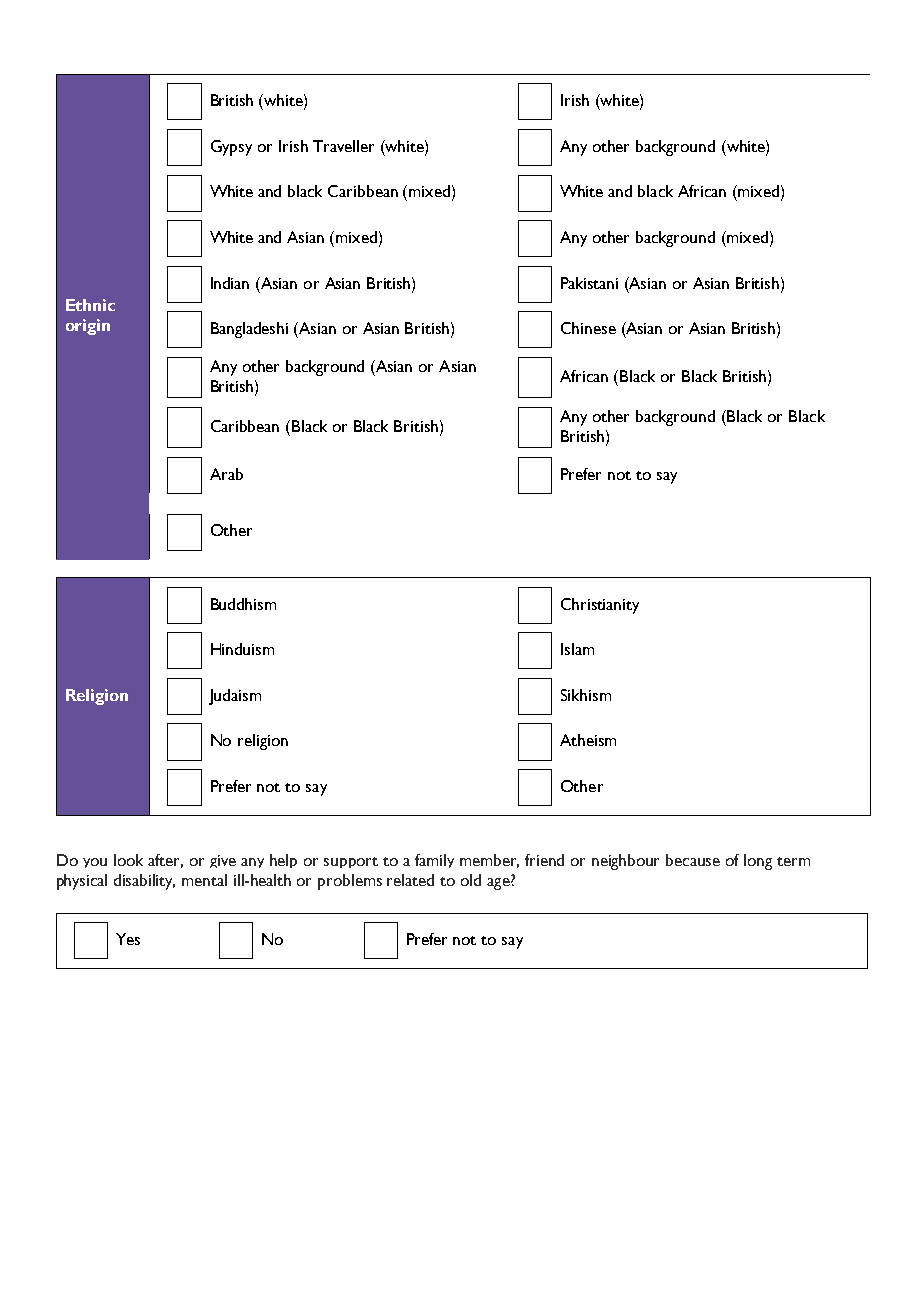 This page has height=1308, width=924. I want to click on Traveller, so click(343, 146).
